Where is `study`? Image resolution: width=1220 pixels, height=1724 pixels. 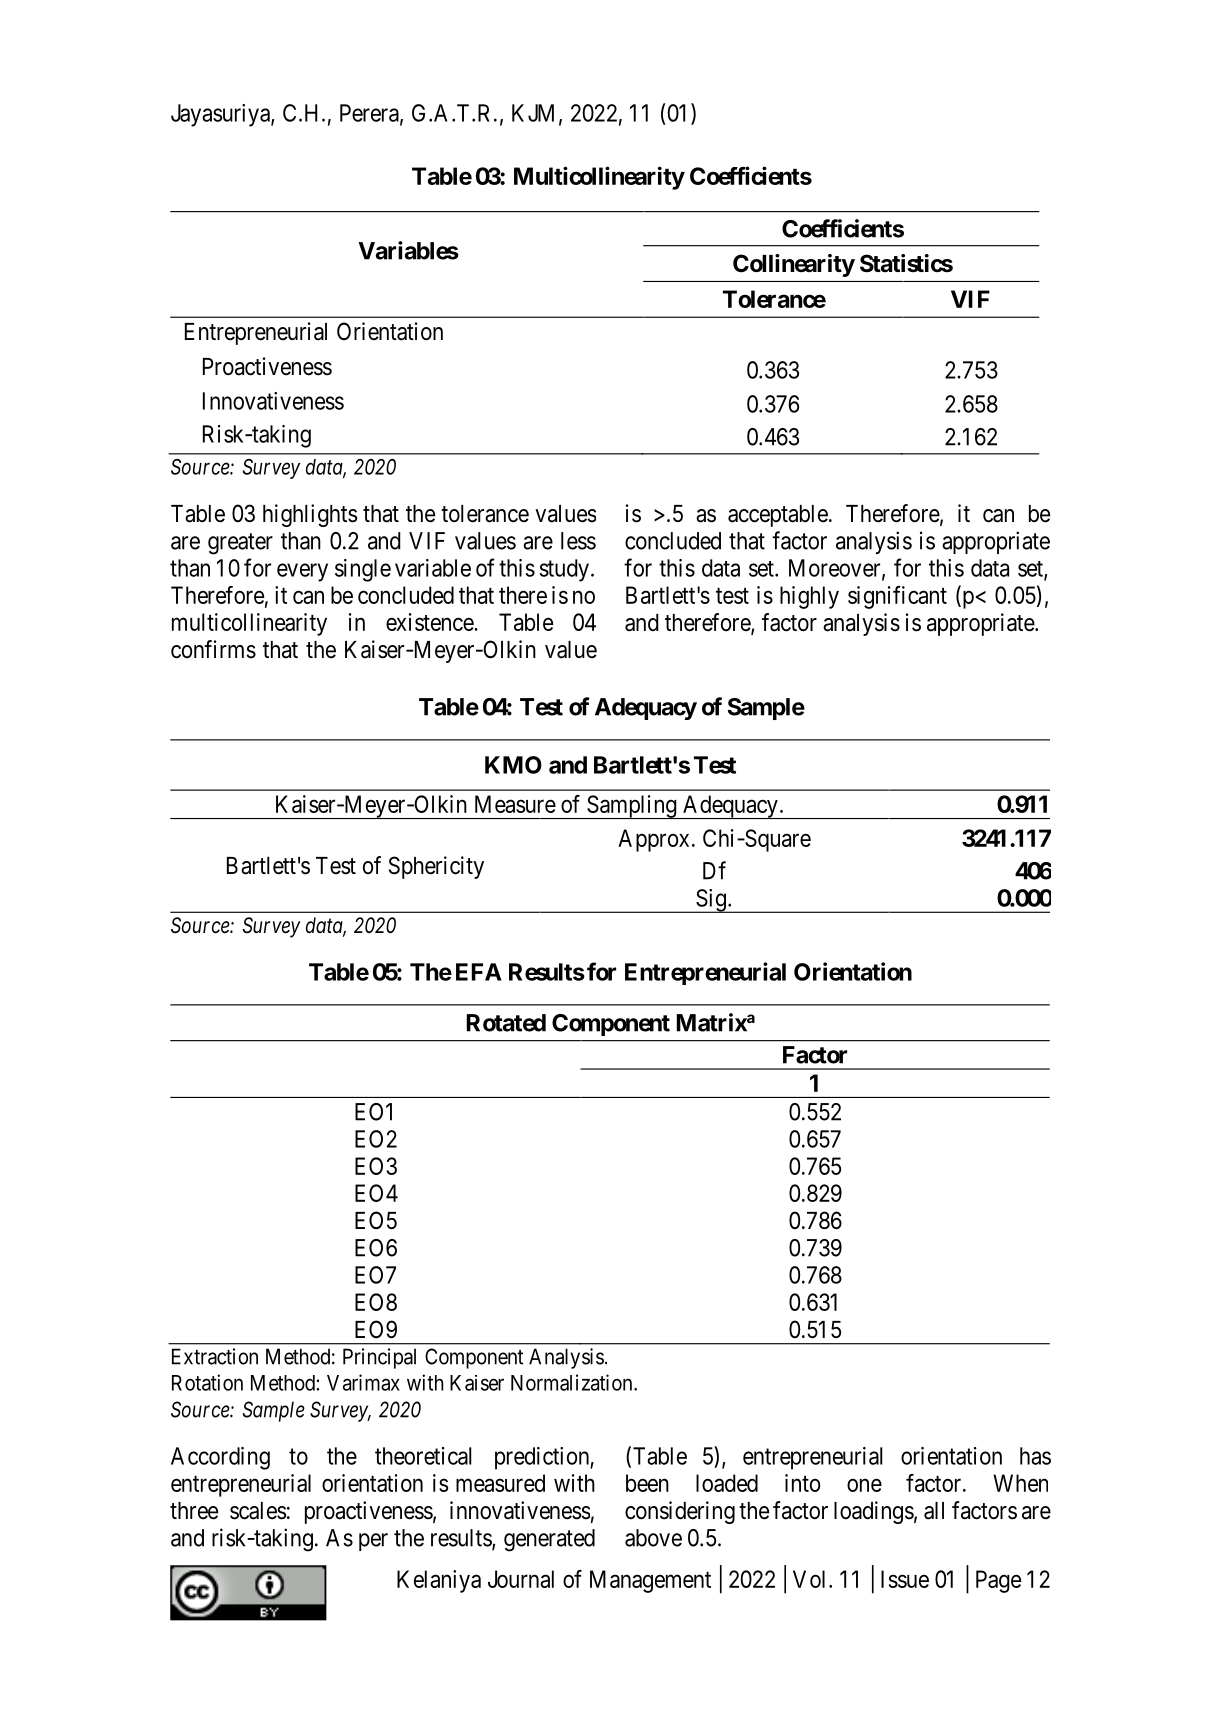 study is located at coordinates (564, 570).
